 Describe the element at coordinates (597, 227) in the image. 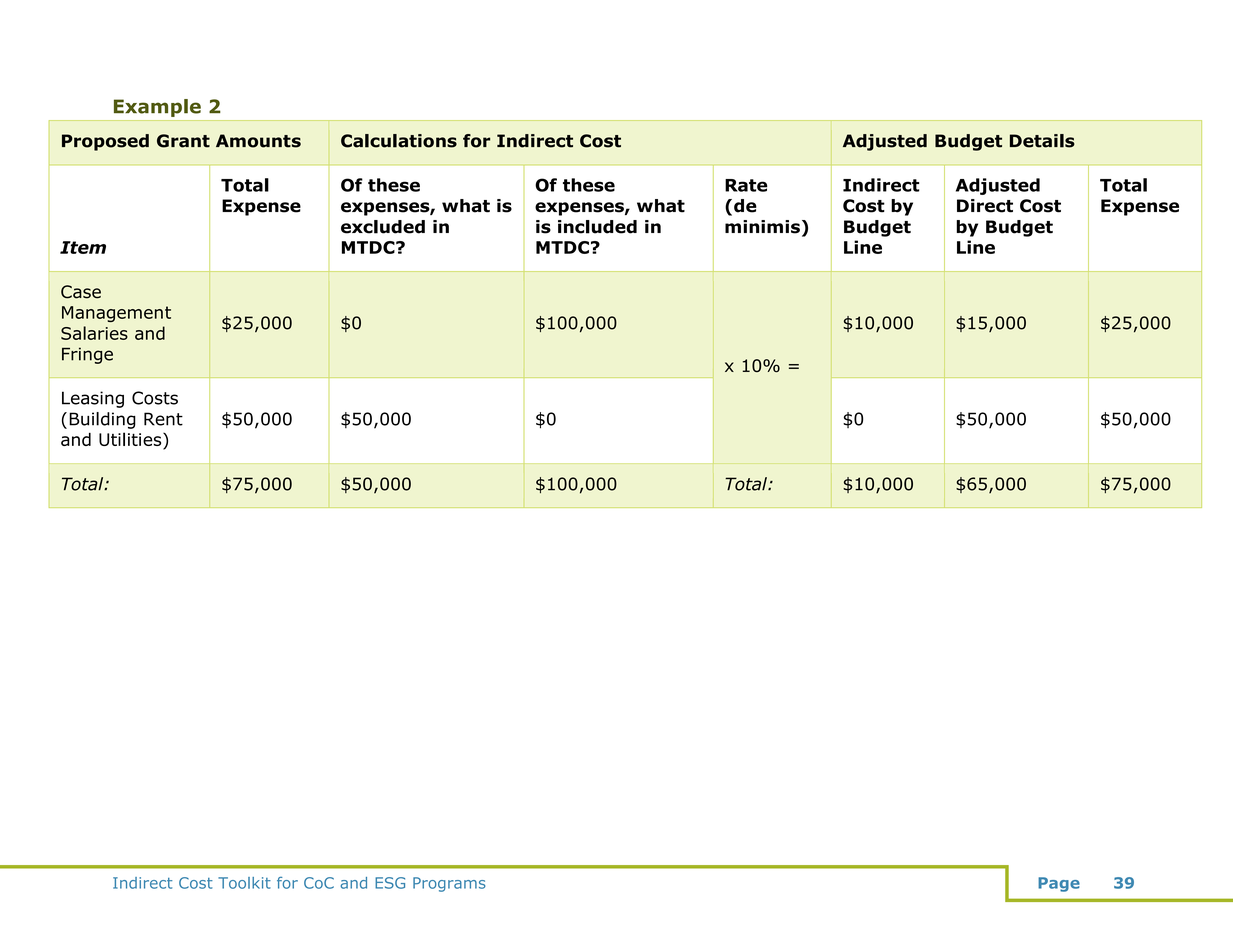

I see `included` at that location.
